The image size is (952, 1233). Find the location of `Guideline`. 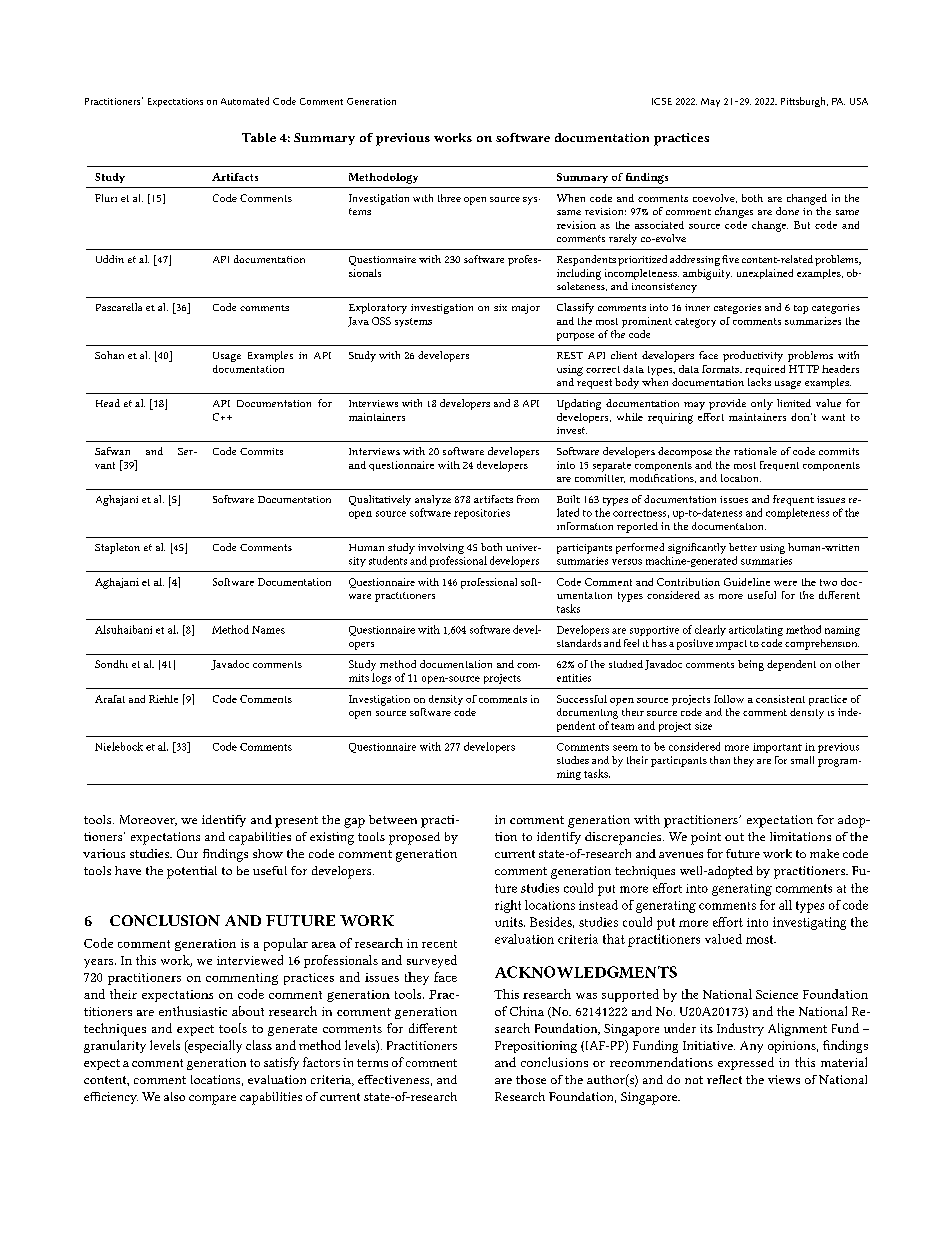

Guideline is located at coordinates (747, 582).
